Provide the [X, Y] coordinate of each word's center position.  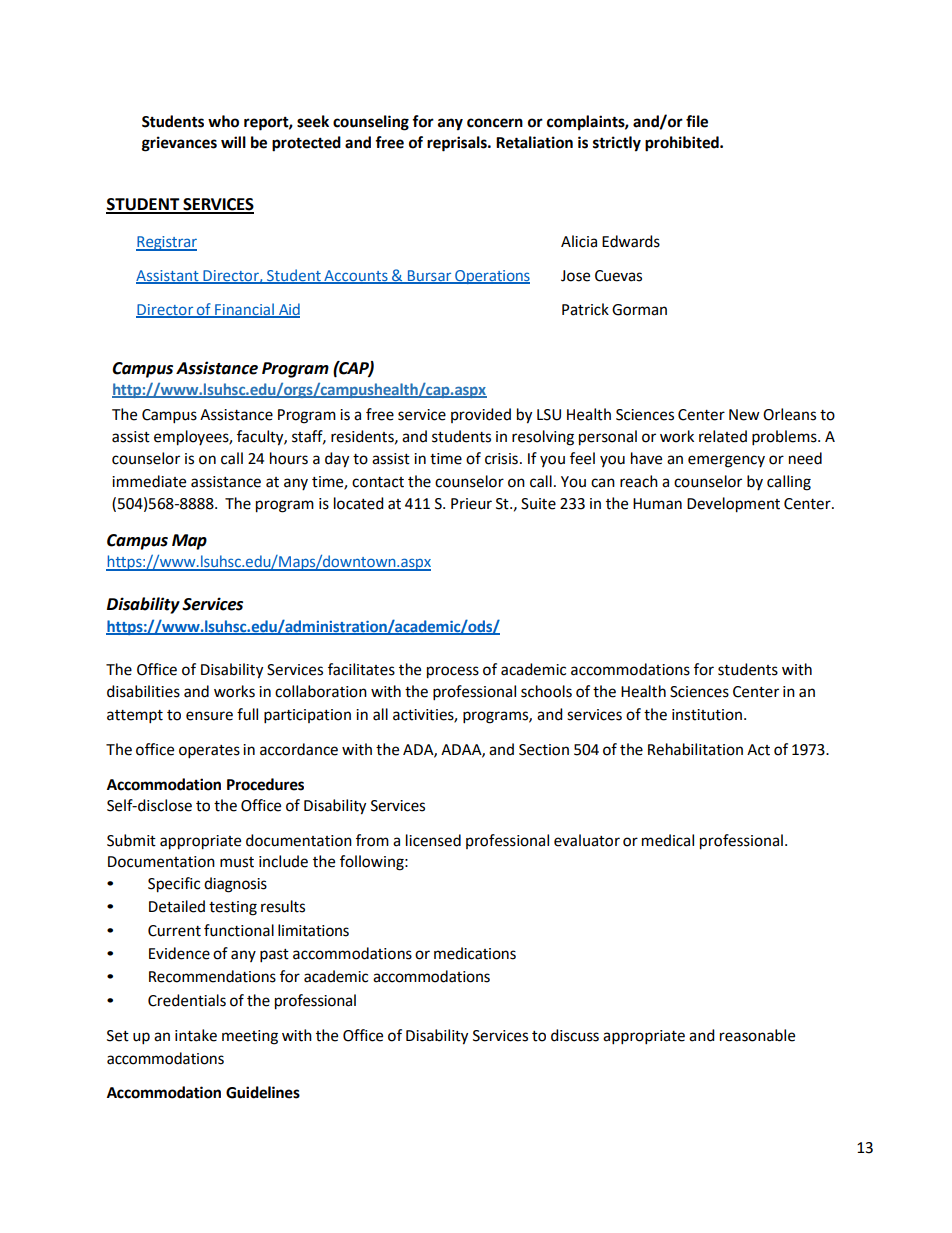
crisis [501, 459]
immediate [149, 481]
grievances [179, 144]
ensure [209, 716]
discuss [575, 1035]
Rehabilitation [695, 749]
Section [544, 750]
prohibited [683, 144]
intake [196, 1035]
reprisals [458, 144]
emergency [726, 461]
